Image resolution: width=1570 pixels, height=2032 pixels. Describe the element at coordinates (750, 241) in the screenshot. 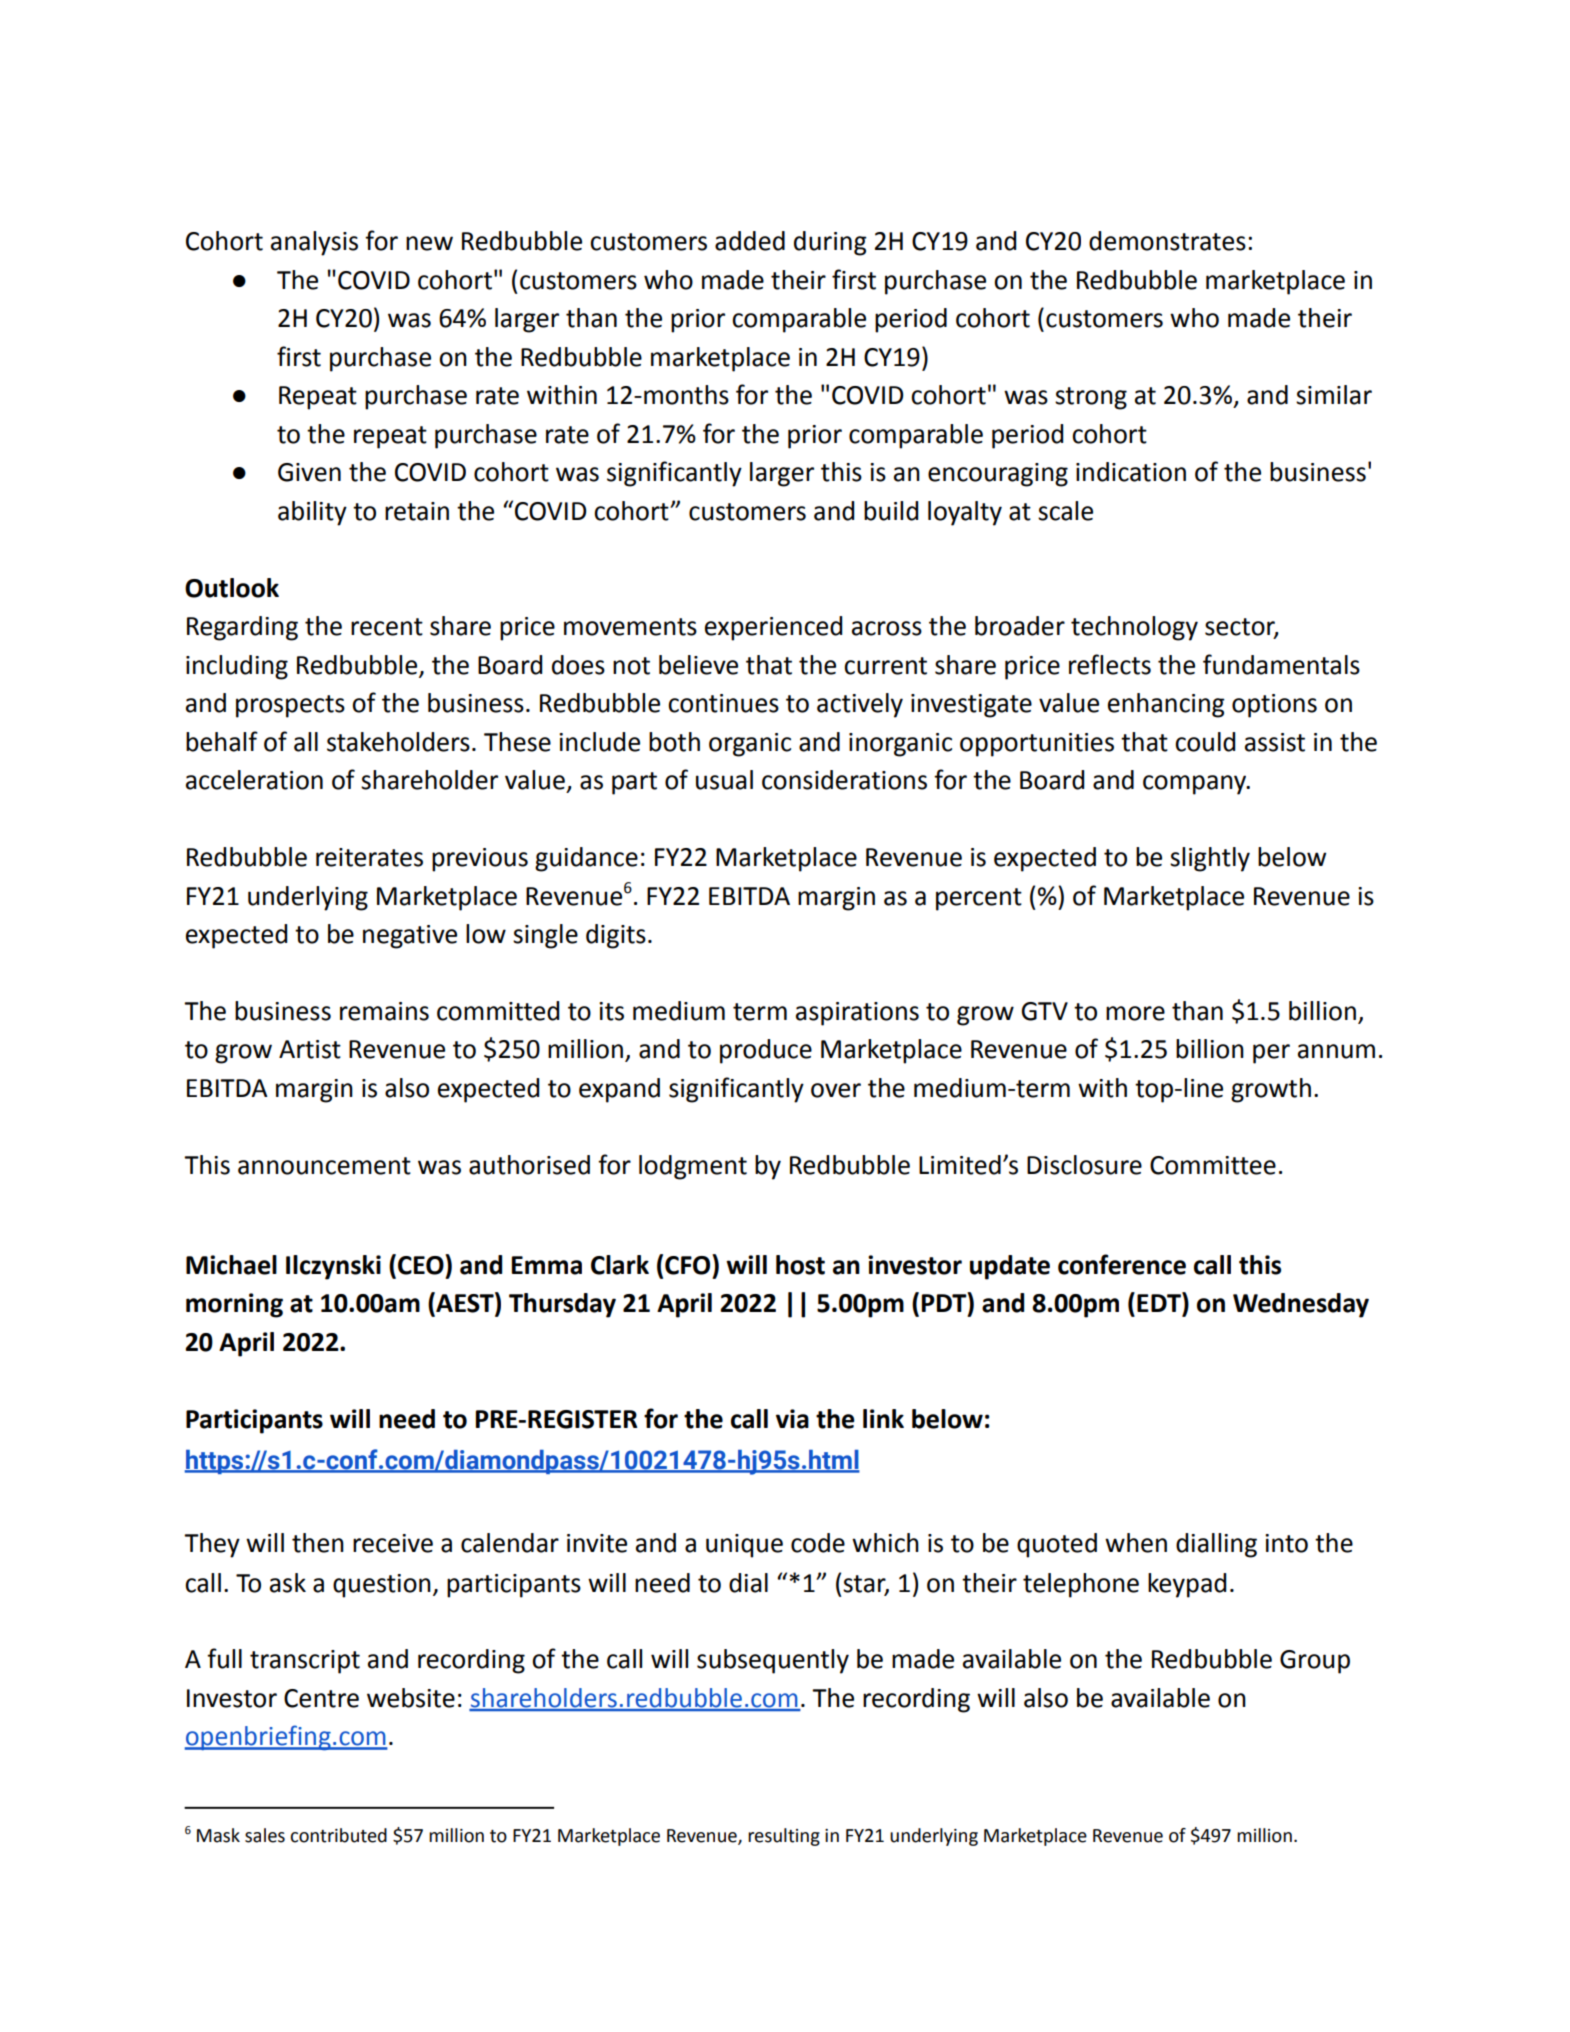

I see `added` at that location.
